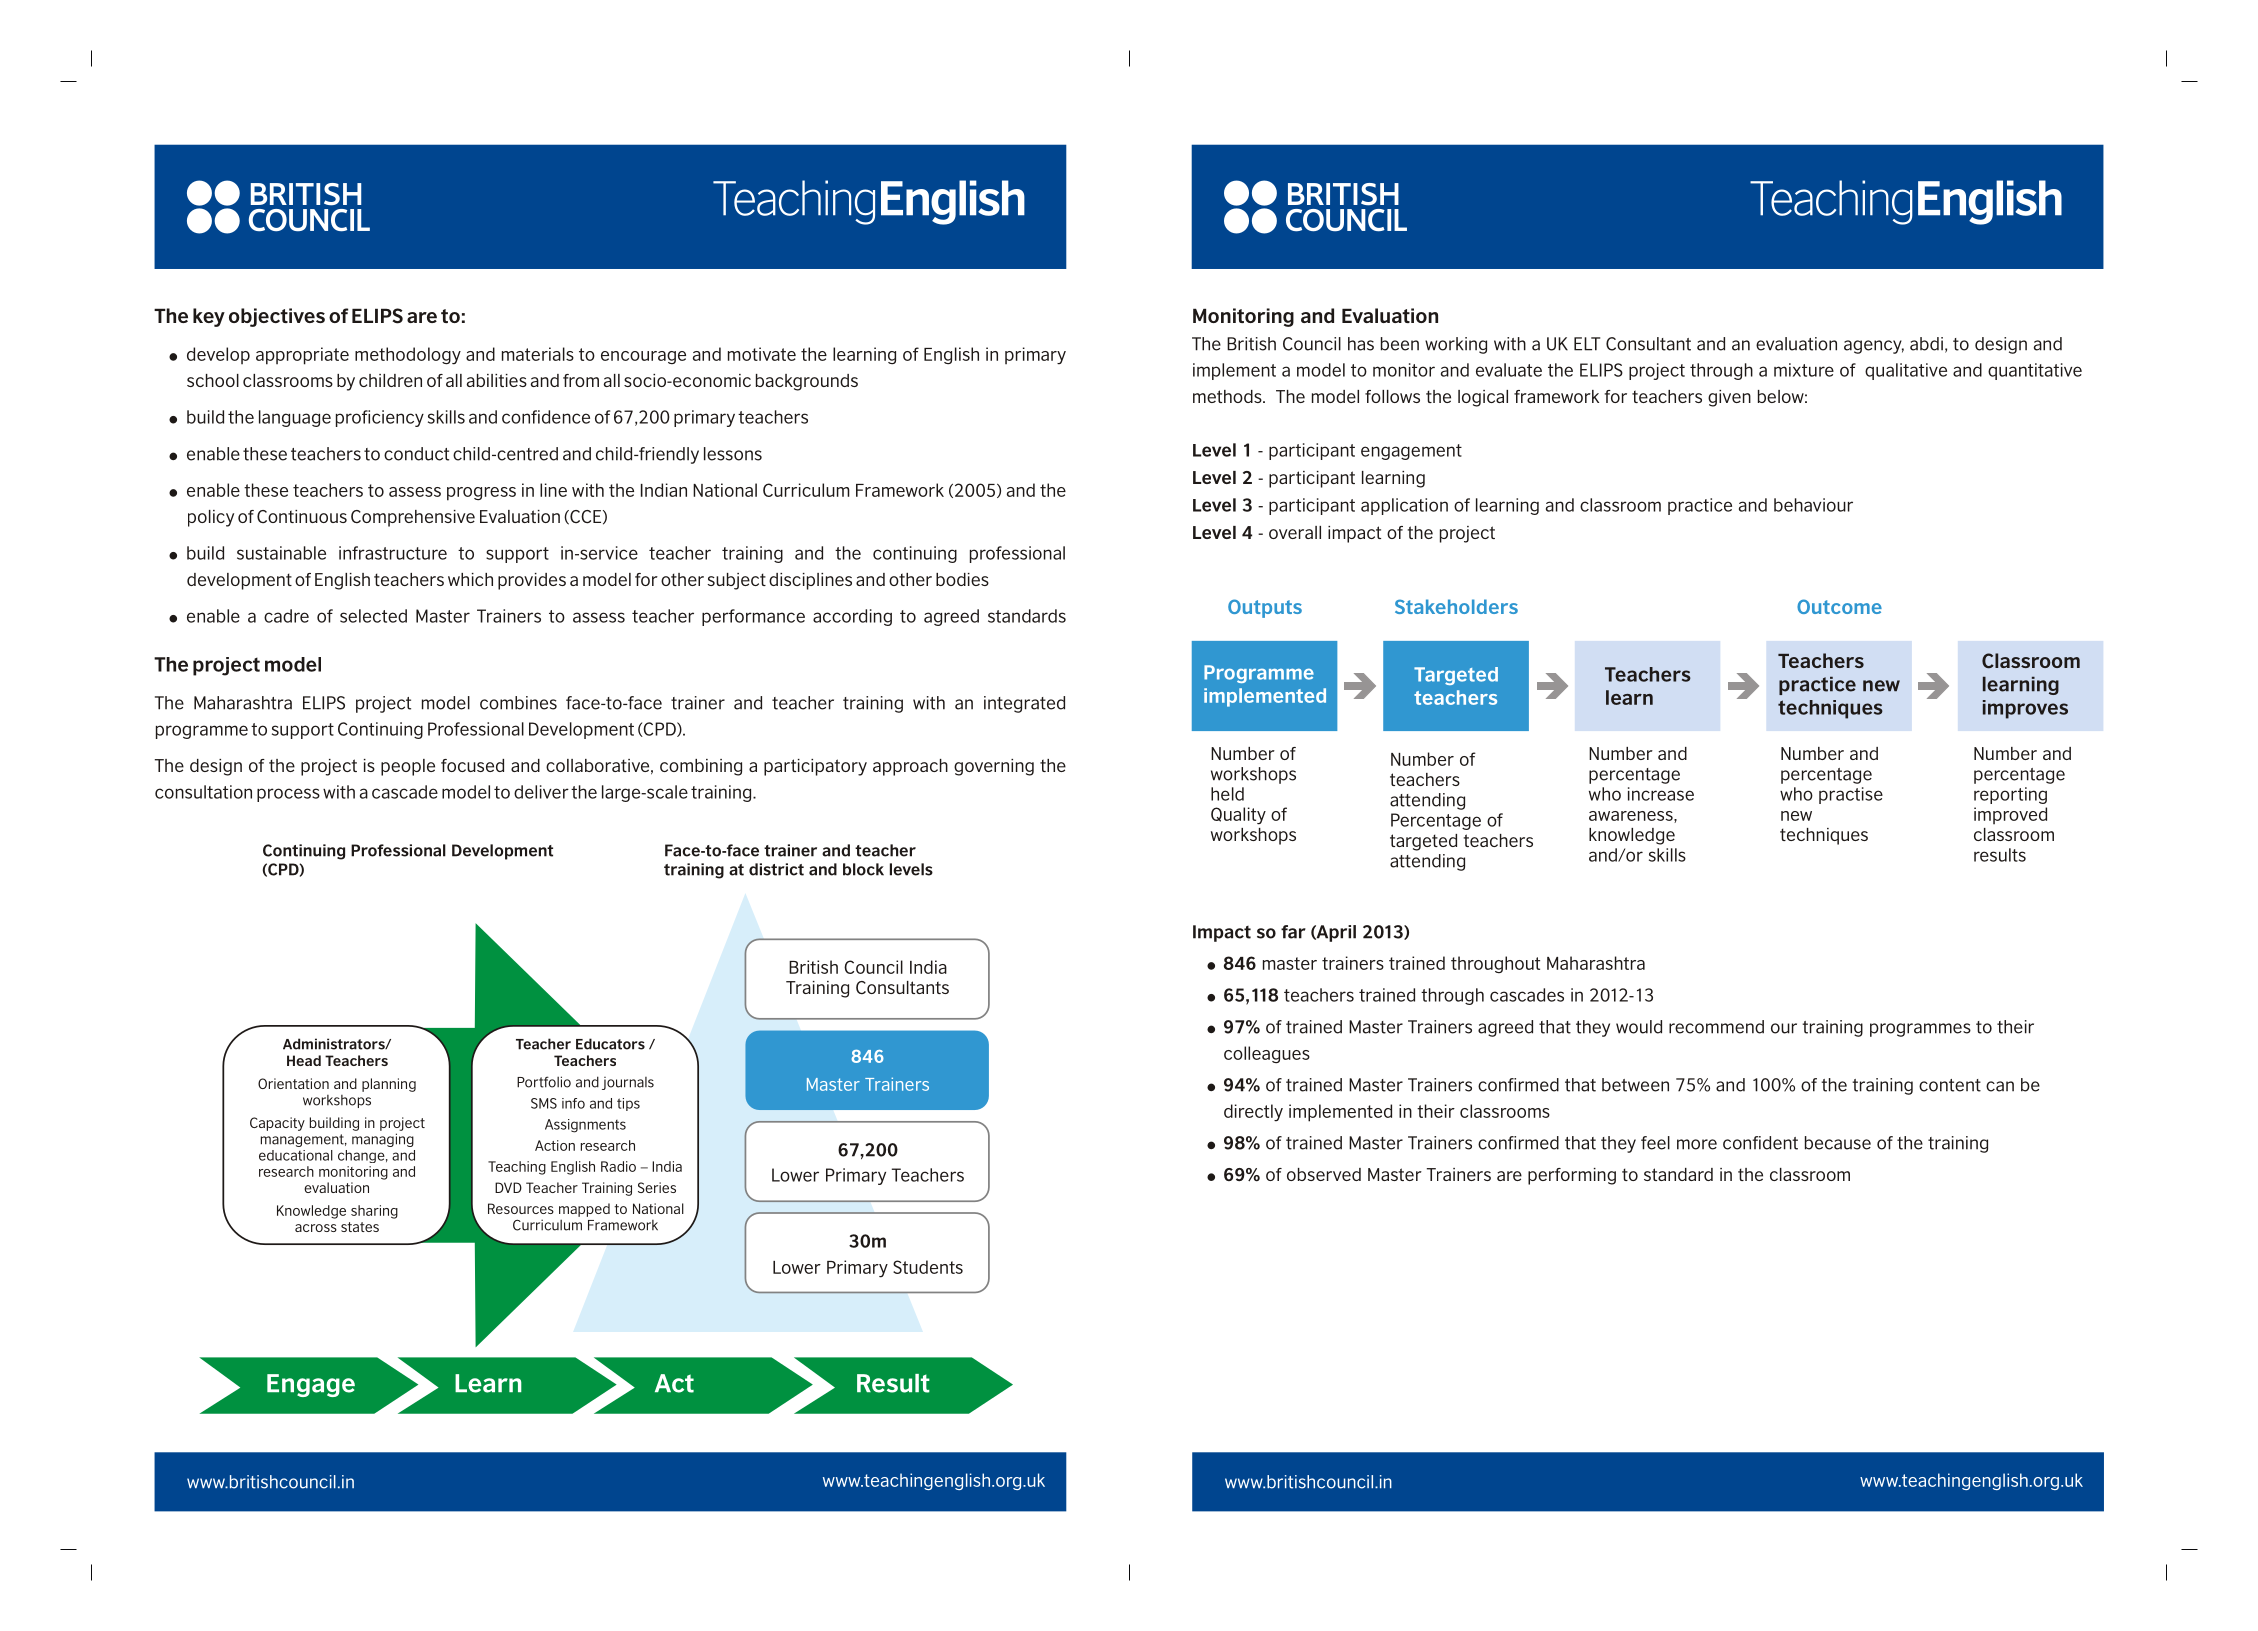  What do you see at coordinates (408, 356) in the image?
I see `methodology` at bounding box center [408, 356].
